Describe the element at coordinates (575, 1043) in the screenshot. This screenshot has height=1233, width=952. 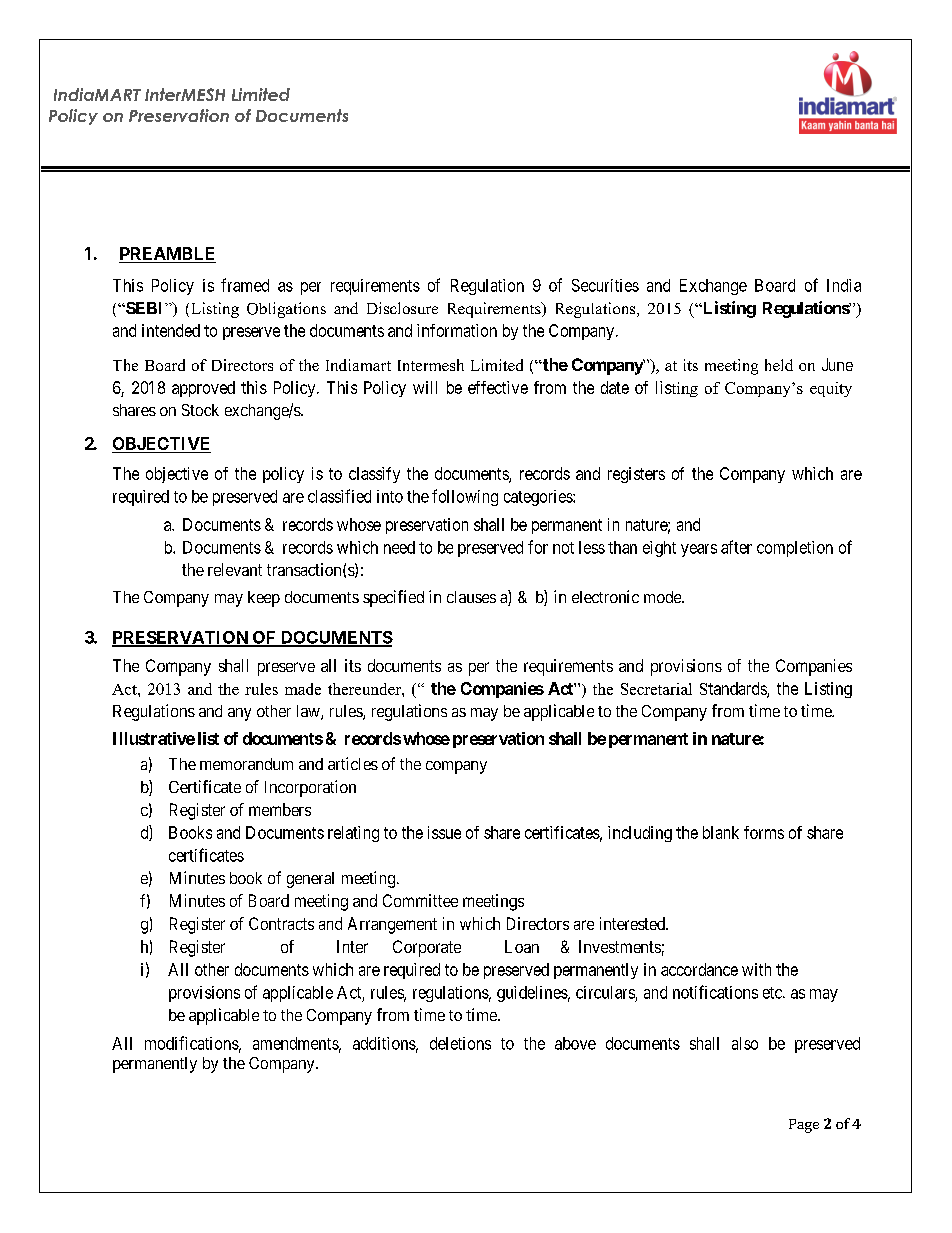
I see `above` at that location.
